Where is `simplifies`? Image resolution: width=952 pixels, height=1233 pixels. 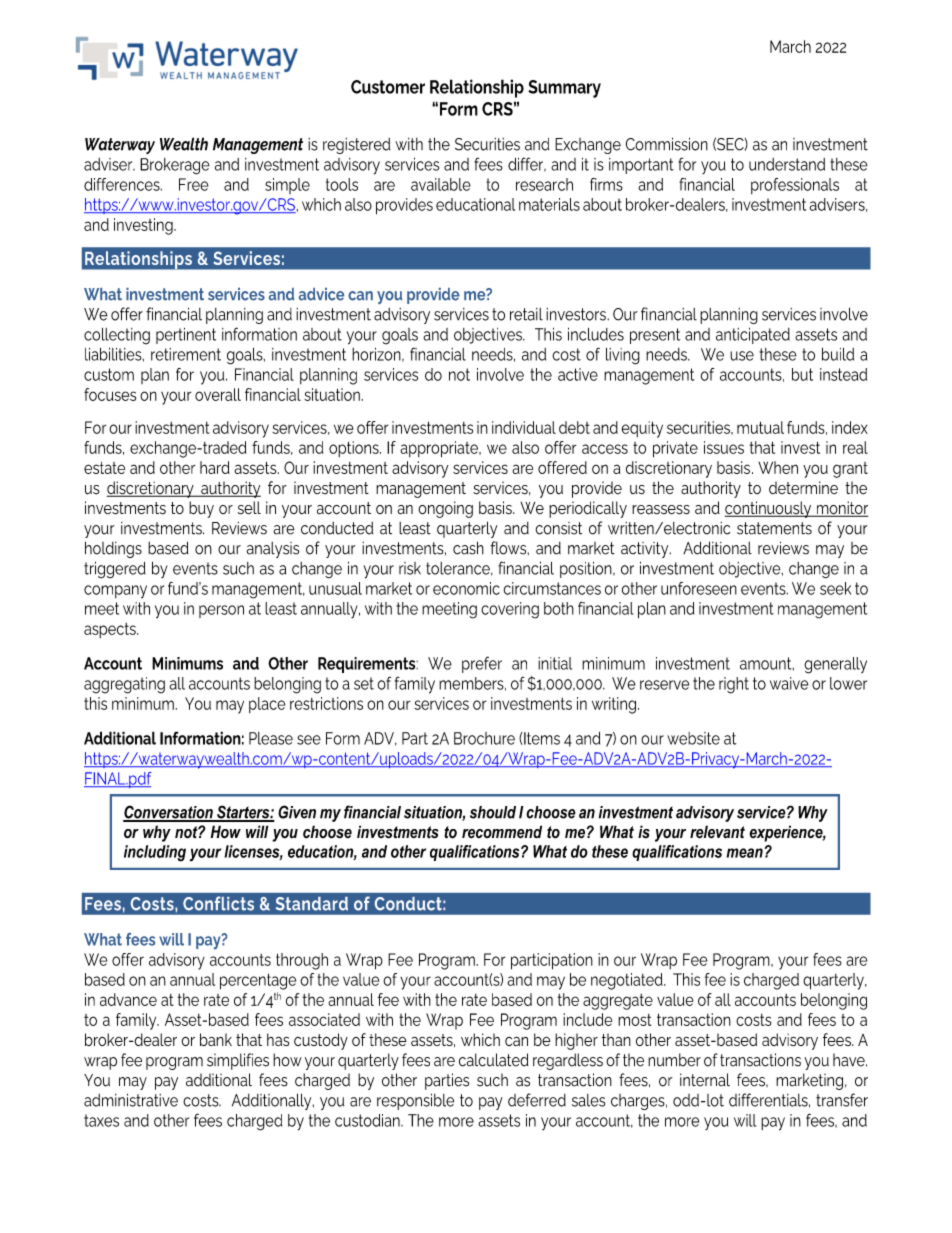
simplifies is located at coordinates (238, 1061).
